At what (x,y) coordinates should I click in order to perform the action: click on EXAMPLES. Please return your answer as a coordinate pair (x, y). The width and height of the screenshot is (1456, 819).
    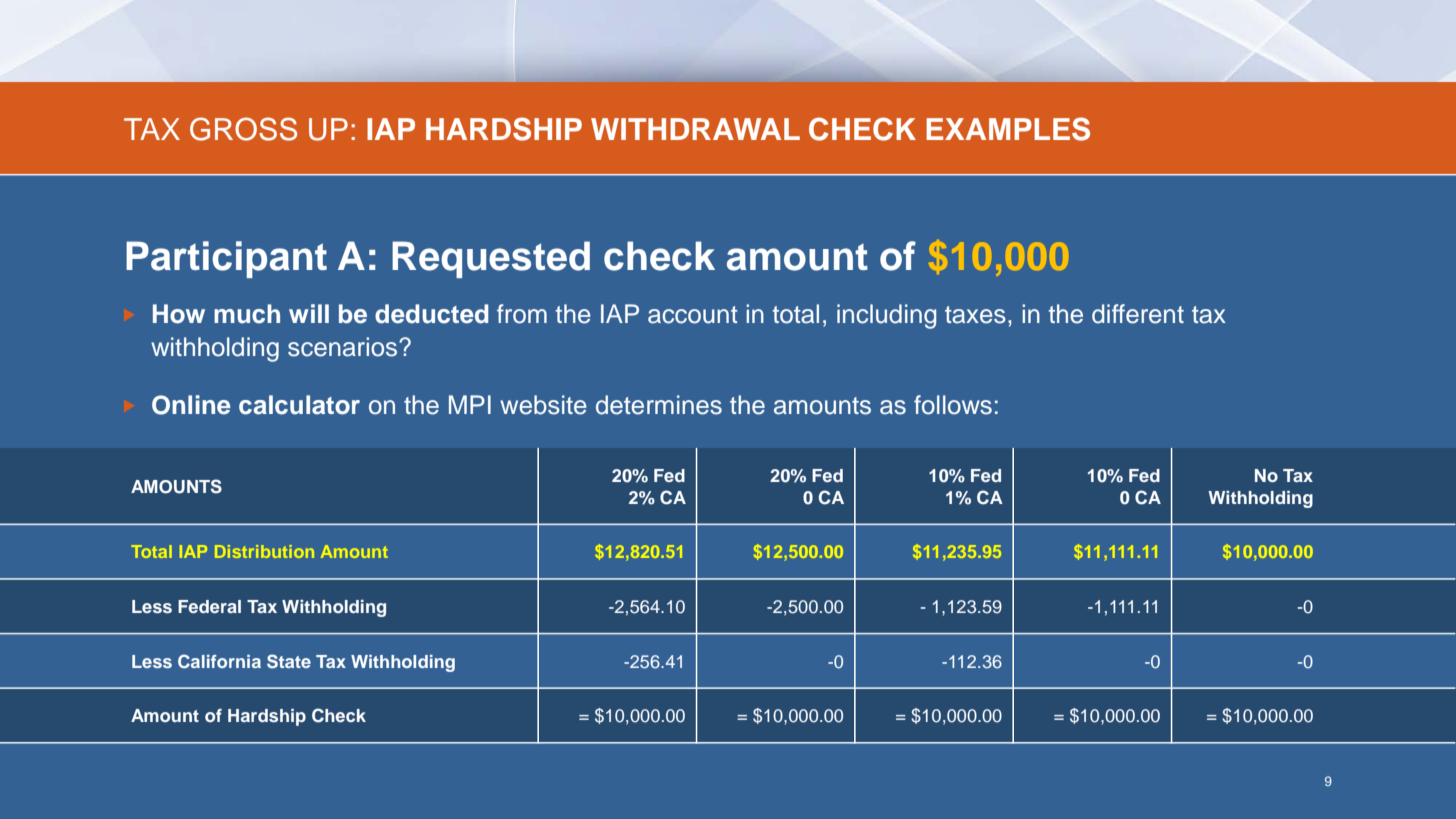
    Looking at the image, I should click on (1008, 129).
